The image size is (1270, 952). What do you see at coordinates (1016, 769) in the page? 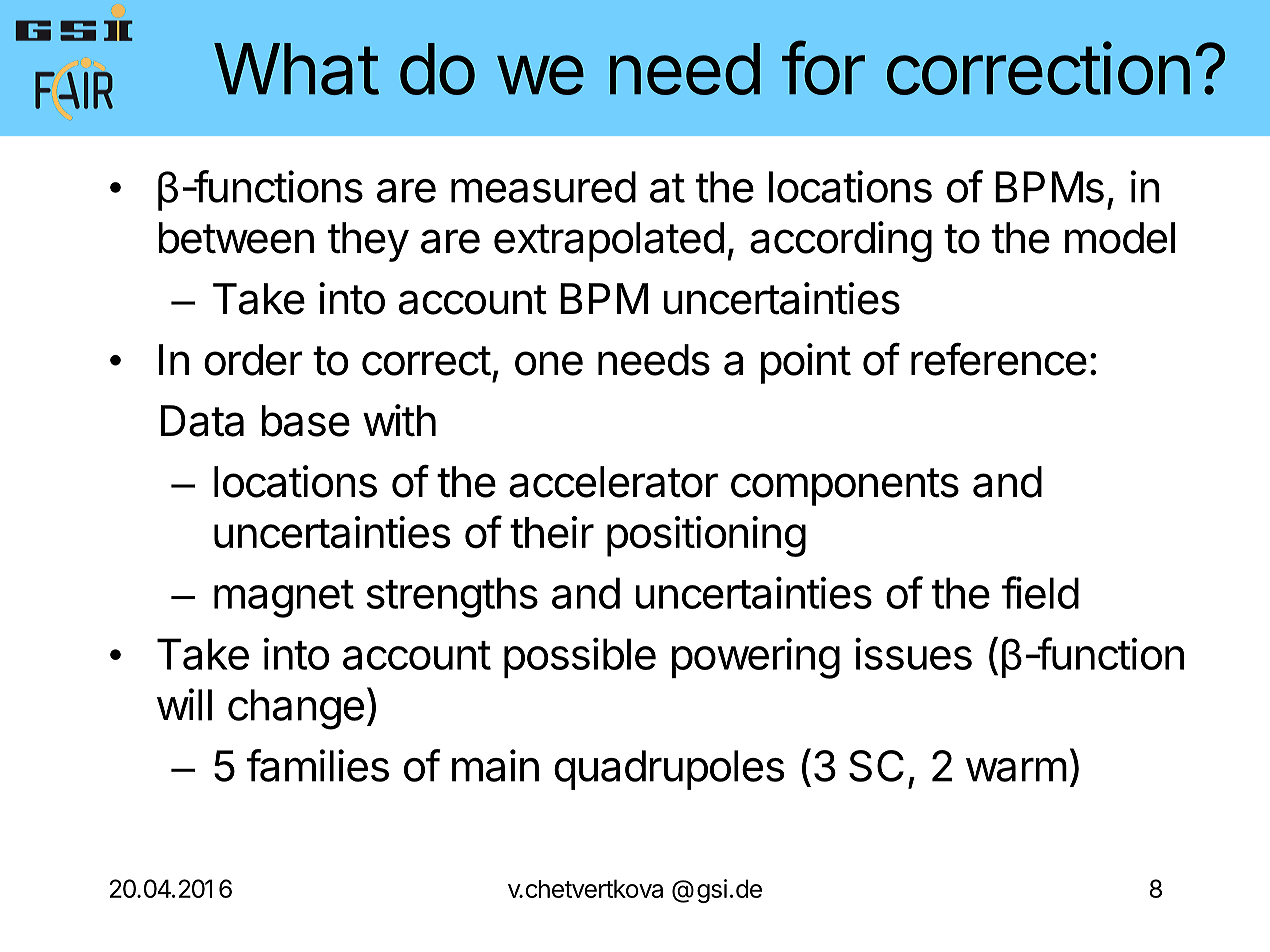
I see `warm` at bounding box center [1016, 769].
